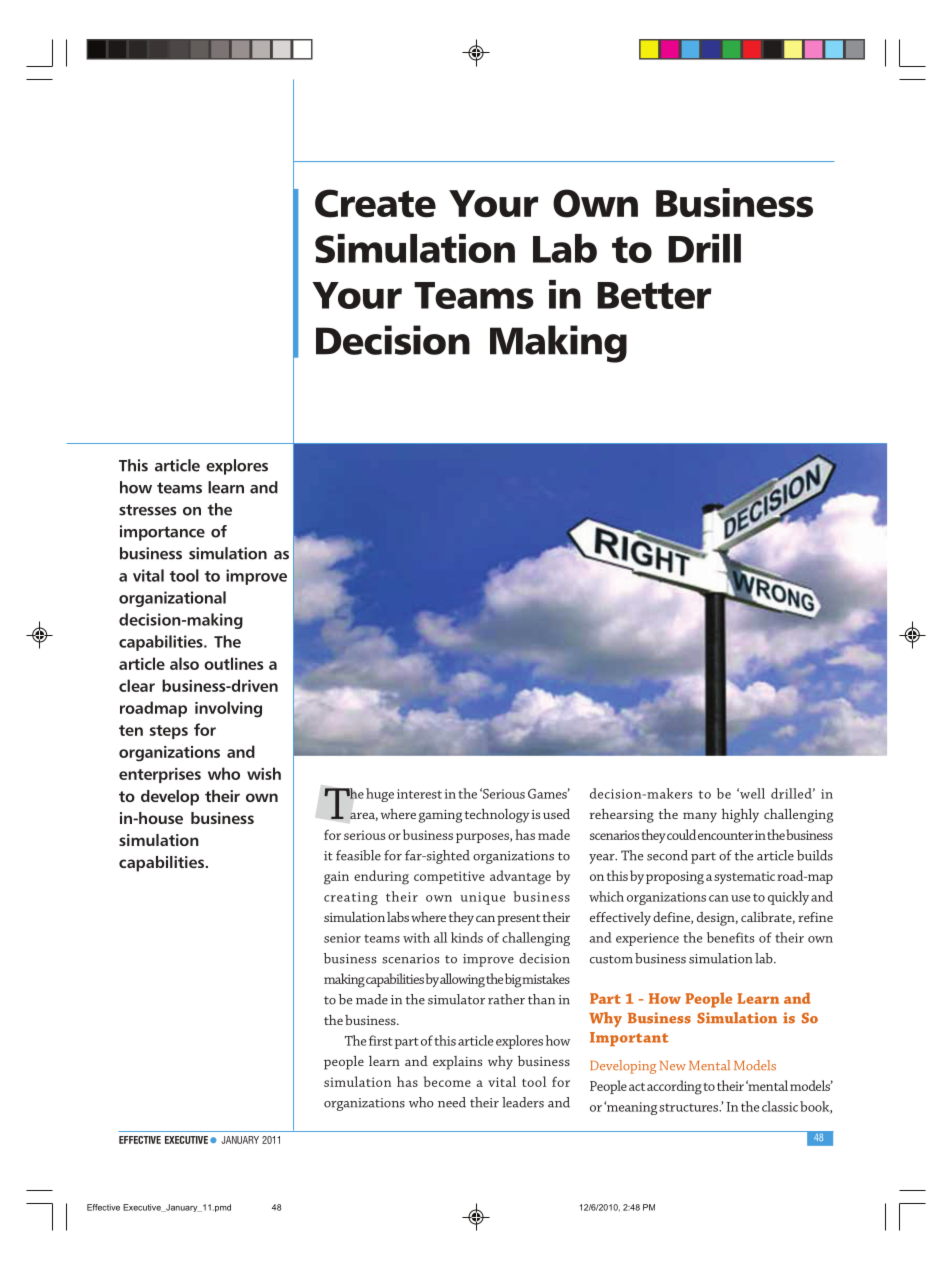  I want to click on first, so click(381, 1040).
